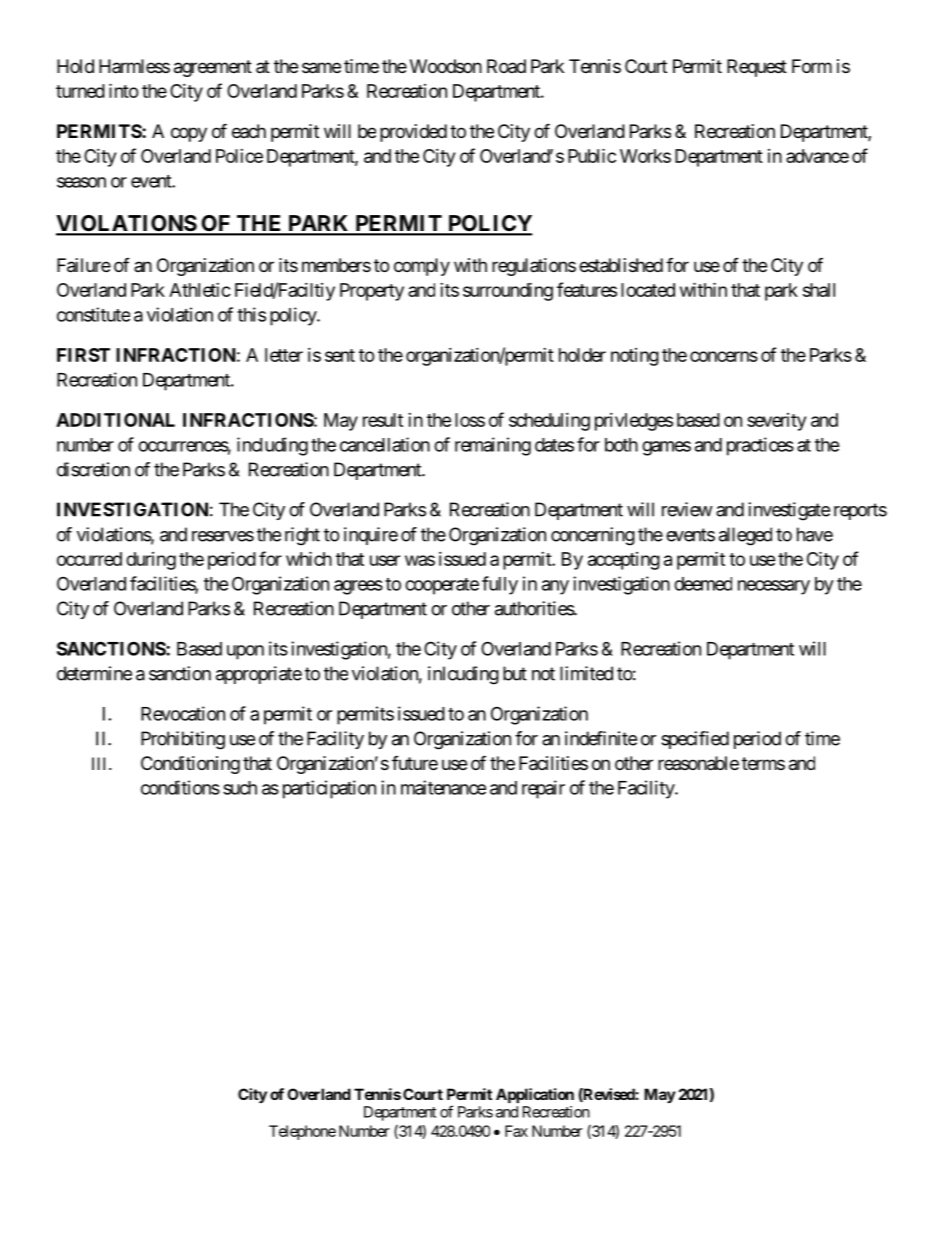 This document has width=952, height=1233. What do you see at coordinates (535, 1095) in the document?
I see `Application` at bounding box center [535, 1095].
